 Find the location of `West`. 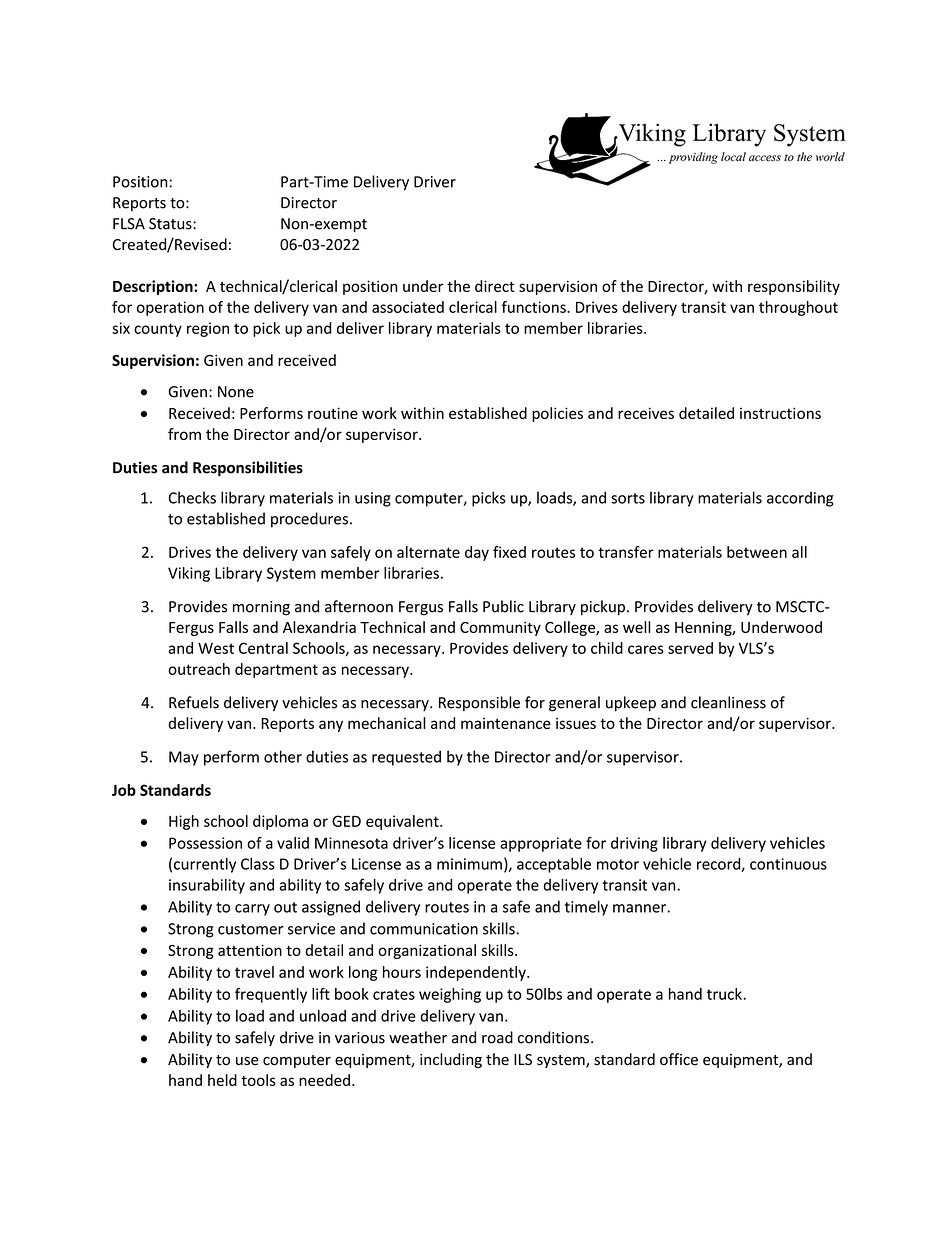

West is located at coordinates (216, 648).
